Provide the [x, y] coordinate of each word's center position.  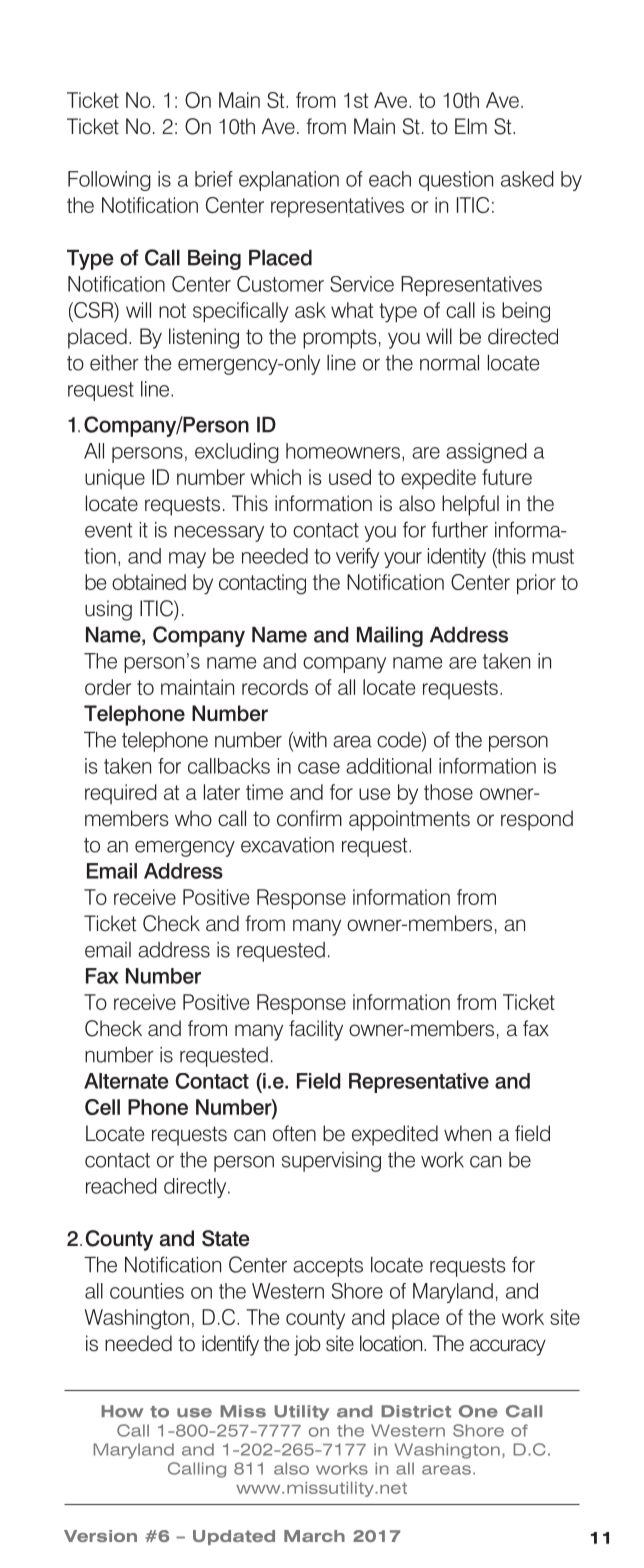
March [314, 1536]
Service [362, 284]
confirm [309, 818]
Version [100, 1536]
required [121, 794]
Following [109, 181]
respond [537, 820]
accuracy [508, 1347]
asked [527, 179]
